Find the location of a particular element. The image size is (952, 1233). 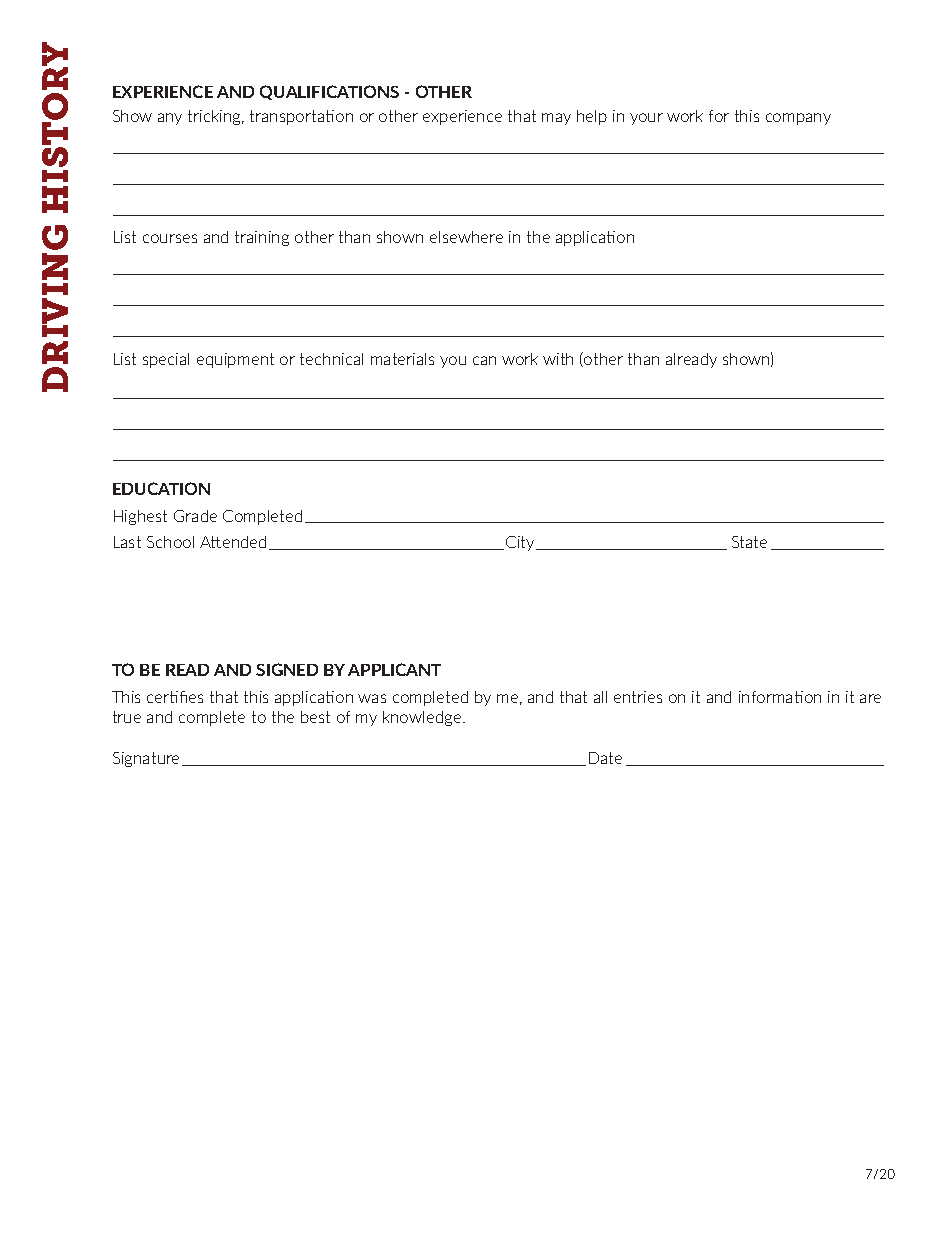

are is located at coordinates (870, 698).
